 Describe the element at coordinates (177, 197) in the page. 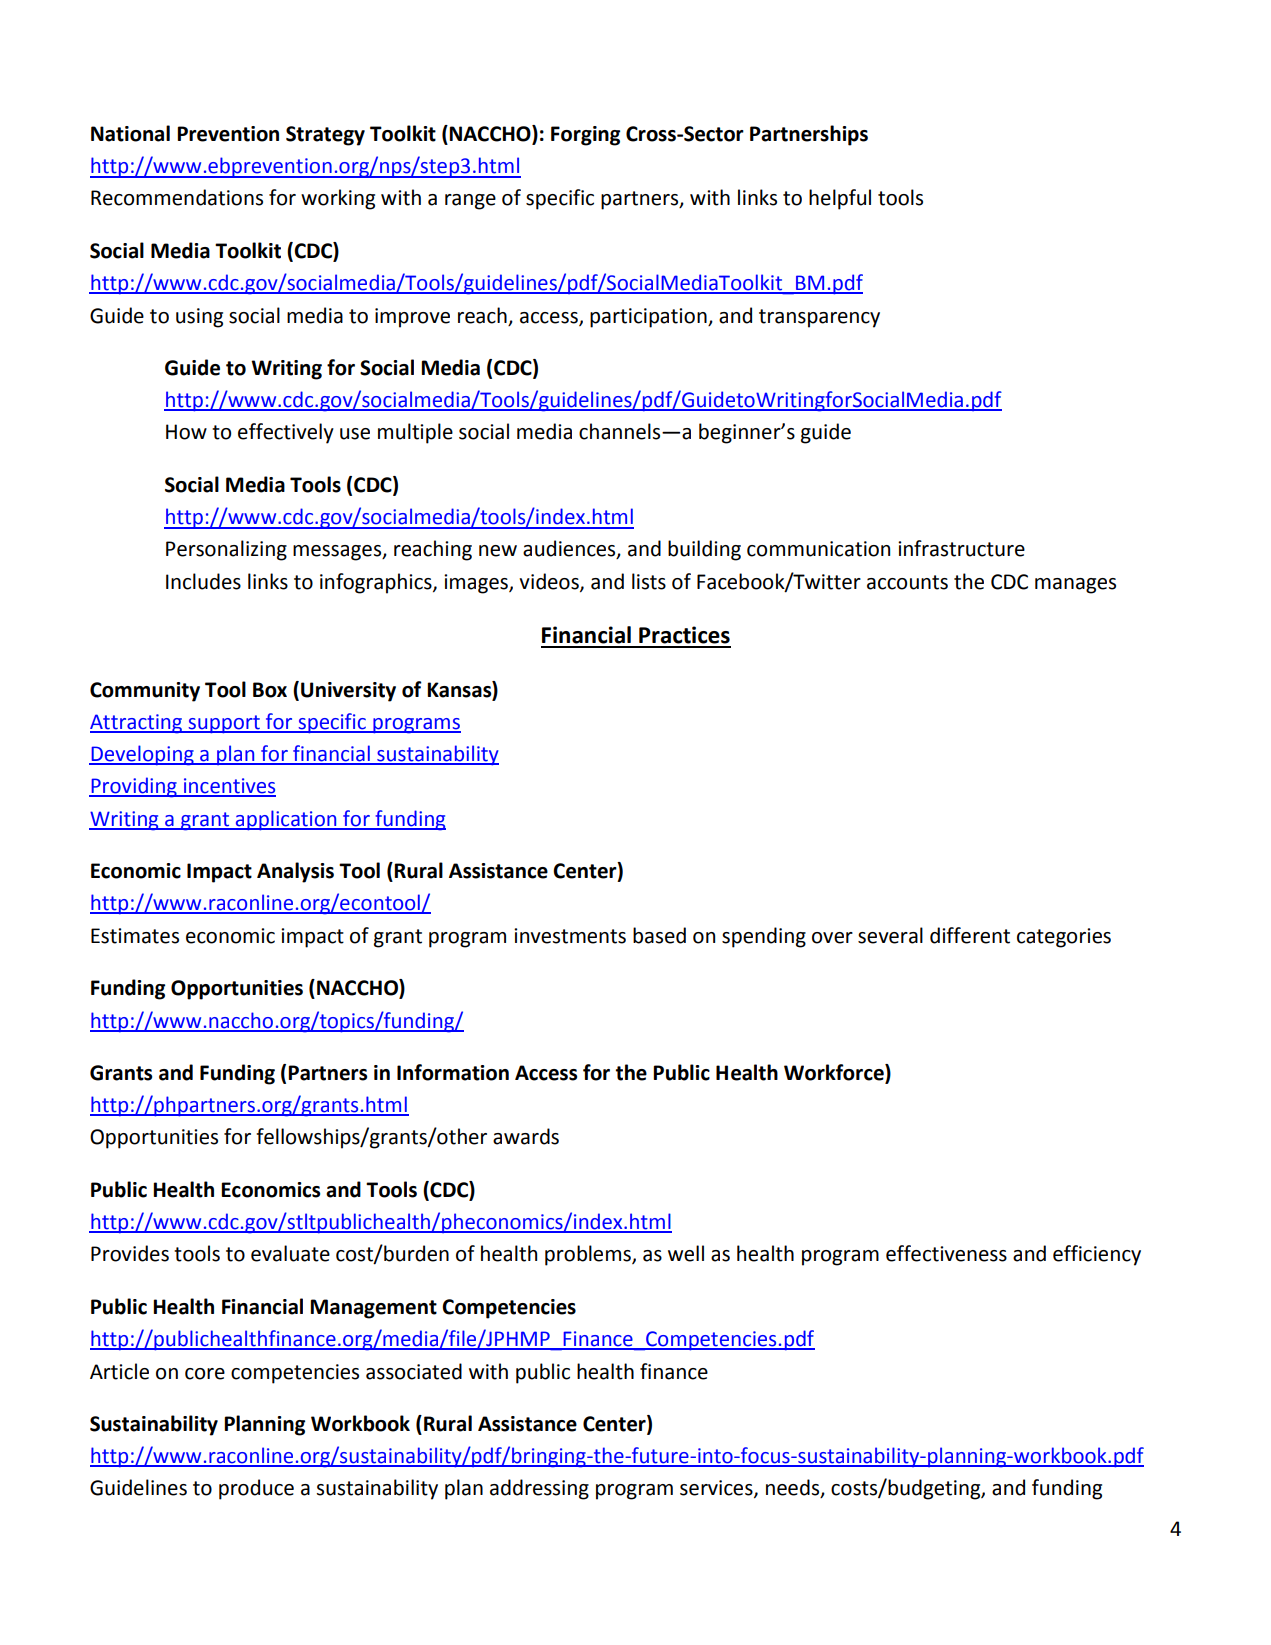

I see `Recommendations` at that location.
